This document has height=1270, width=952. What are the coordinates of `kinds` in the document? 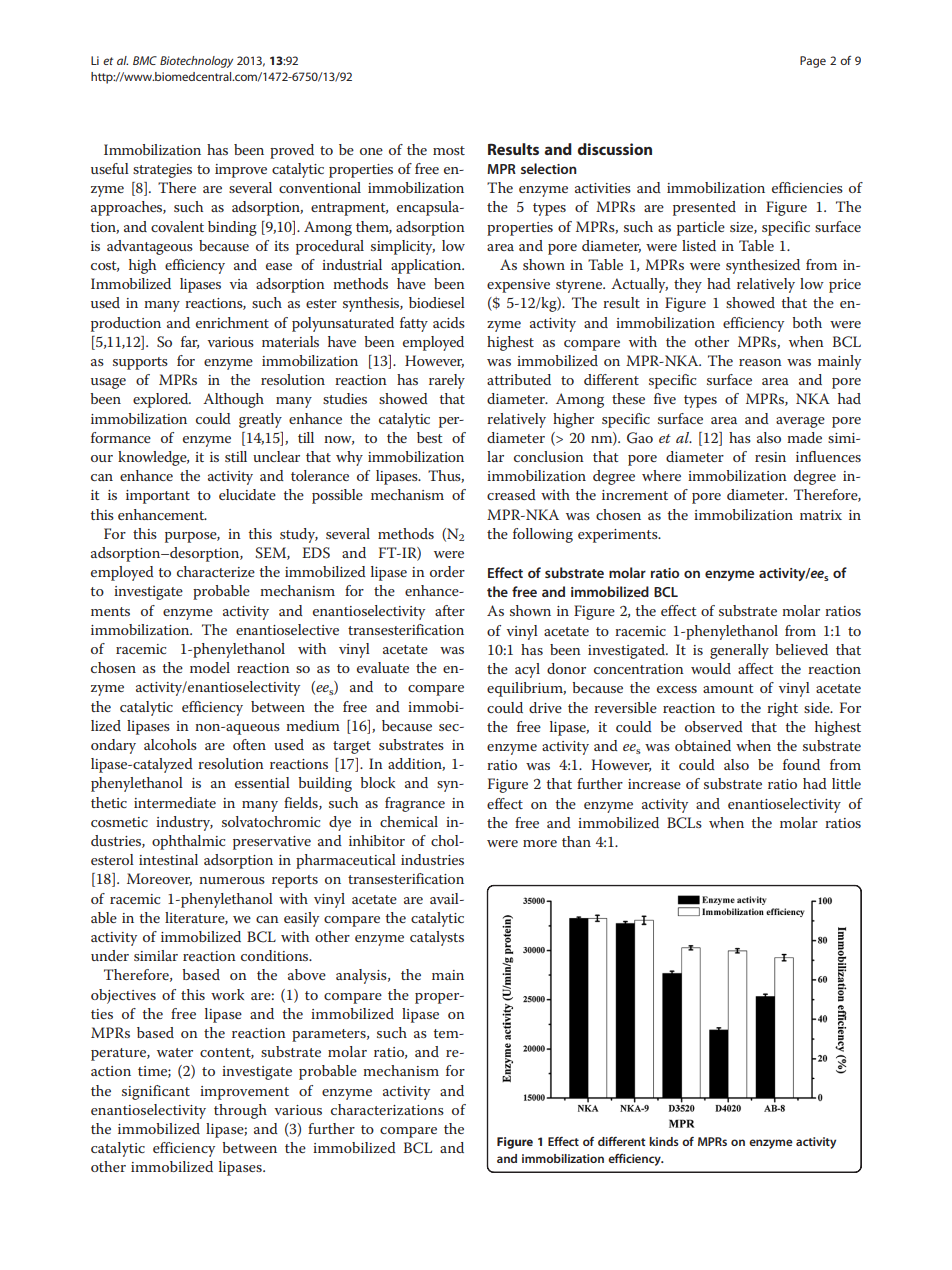 It's located at (664, 1141).
